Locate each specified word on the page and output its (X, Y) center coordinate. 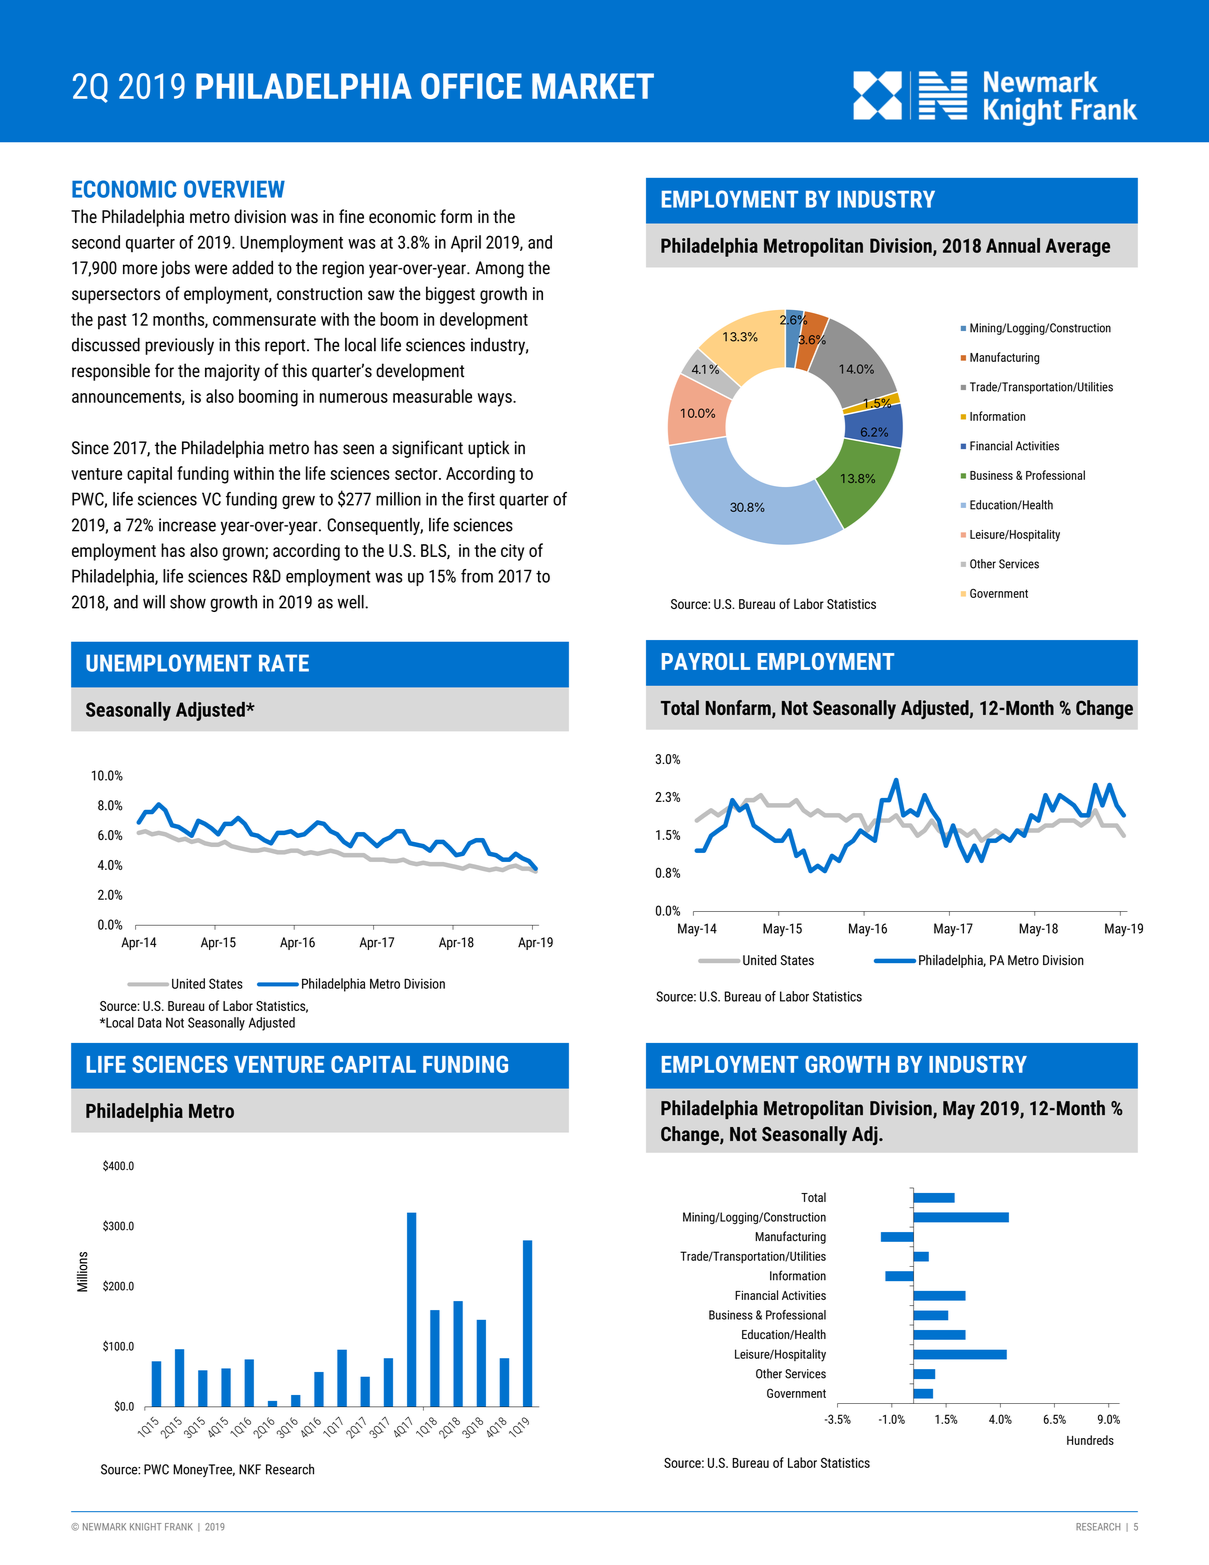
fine (351, 216)
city (512, 552)
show (188, 602)
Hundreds (1090, 1440)
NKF (250, 1469)
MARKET (593, 86)
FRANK (178, 1526)
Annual (1013, 245)
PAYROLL (706, 661)
